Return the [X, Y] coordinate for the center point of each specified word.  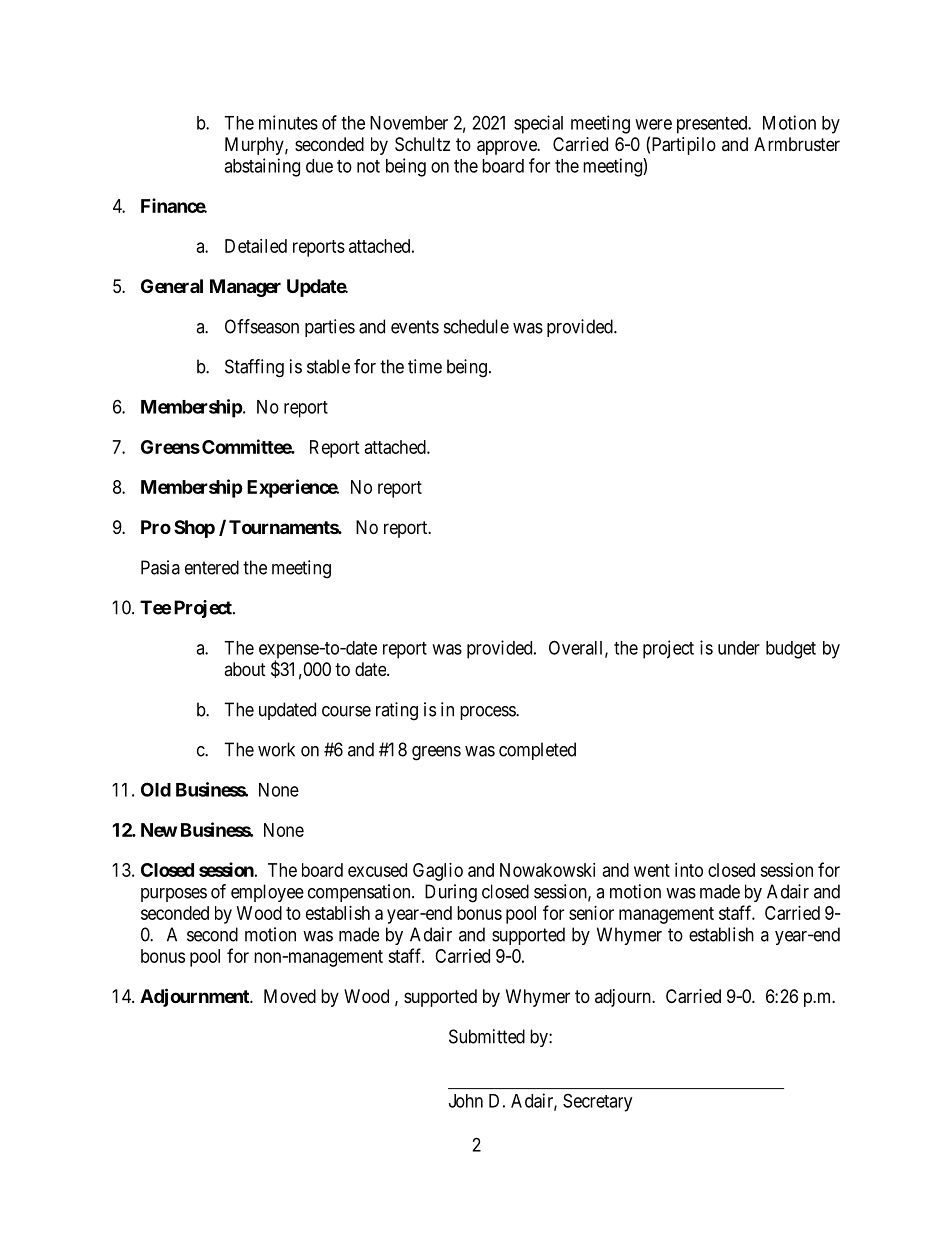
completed [537, 751]
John [466, 1101]
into [689, 870]
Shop [194, 529]
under [739, 648]
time [425, 366]
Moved [290, 996]
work [276, 749]
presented [713, 125]
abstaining [262, 167]
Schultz [422, 144]
